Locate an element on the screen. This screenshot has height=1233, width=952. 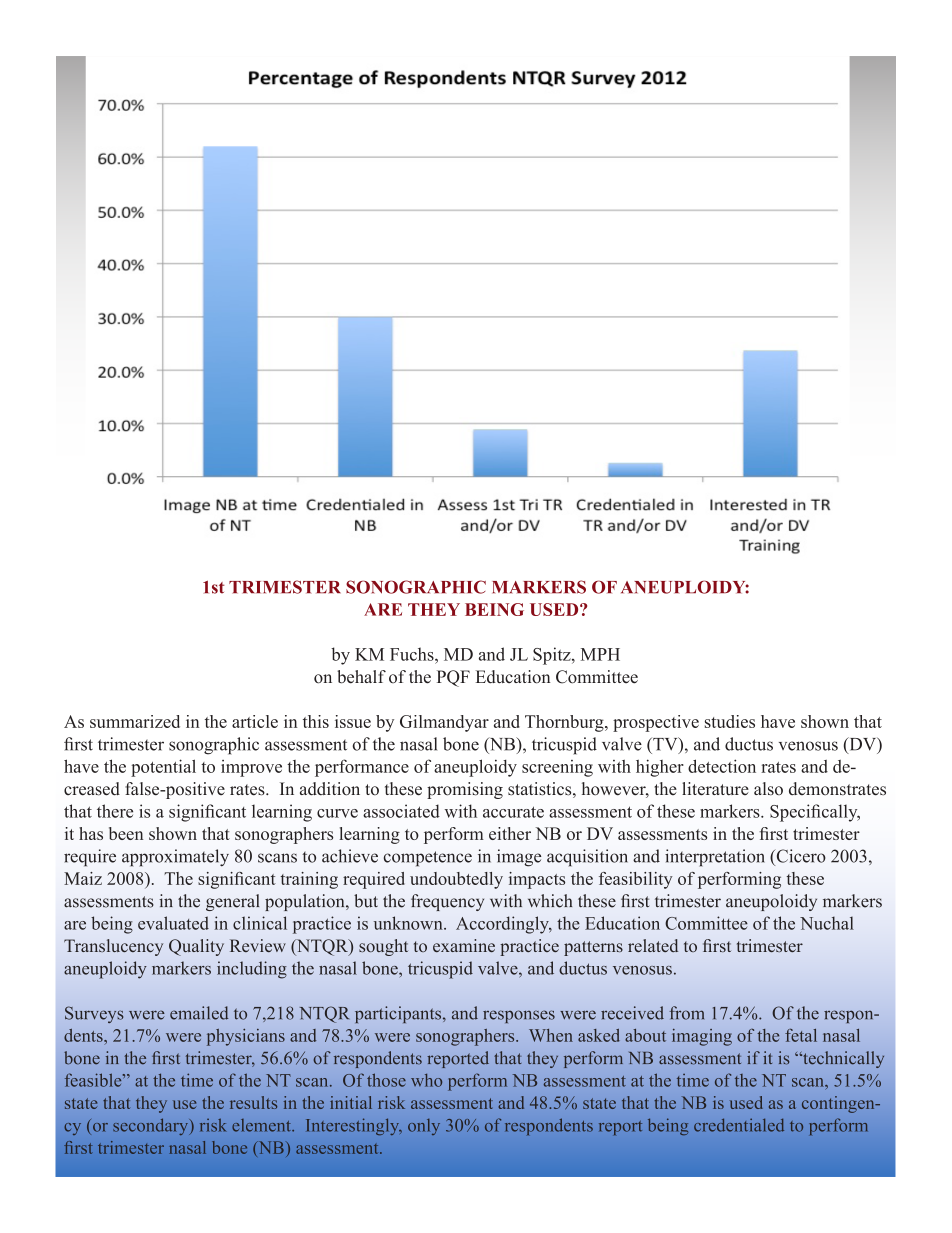
Fuchs is located at coordinates (413, 654).
